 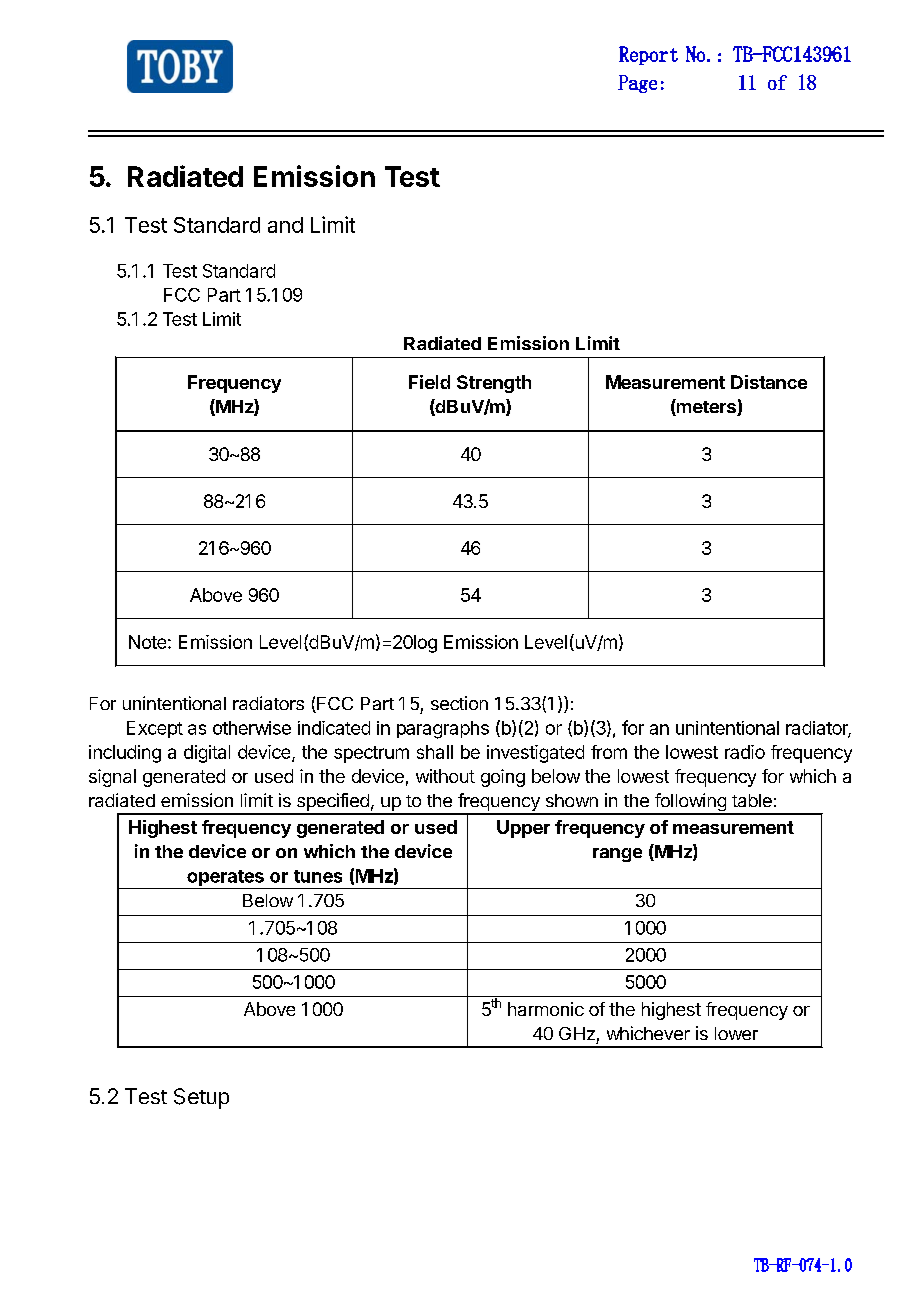 What do you see at coordinates (745, 752) in the document?
I see `radio` at bounding box center [745, 752].
